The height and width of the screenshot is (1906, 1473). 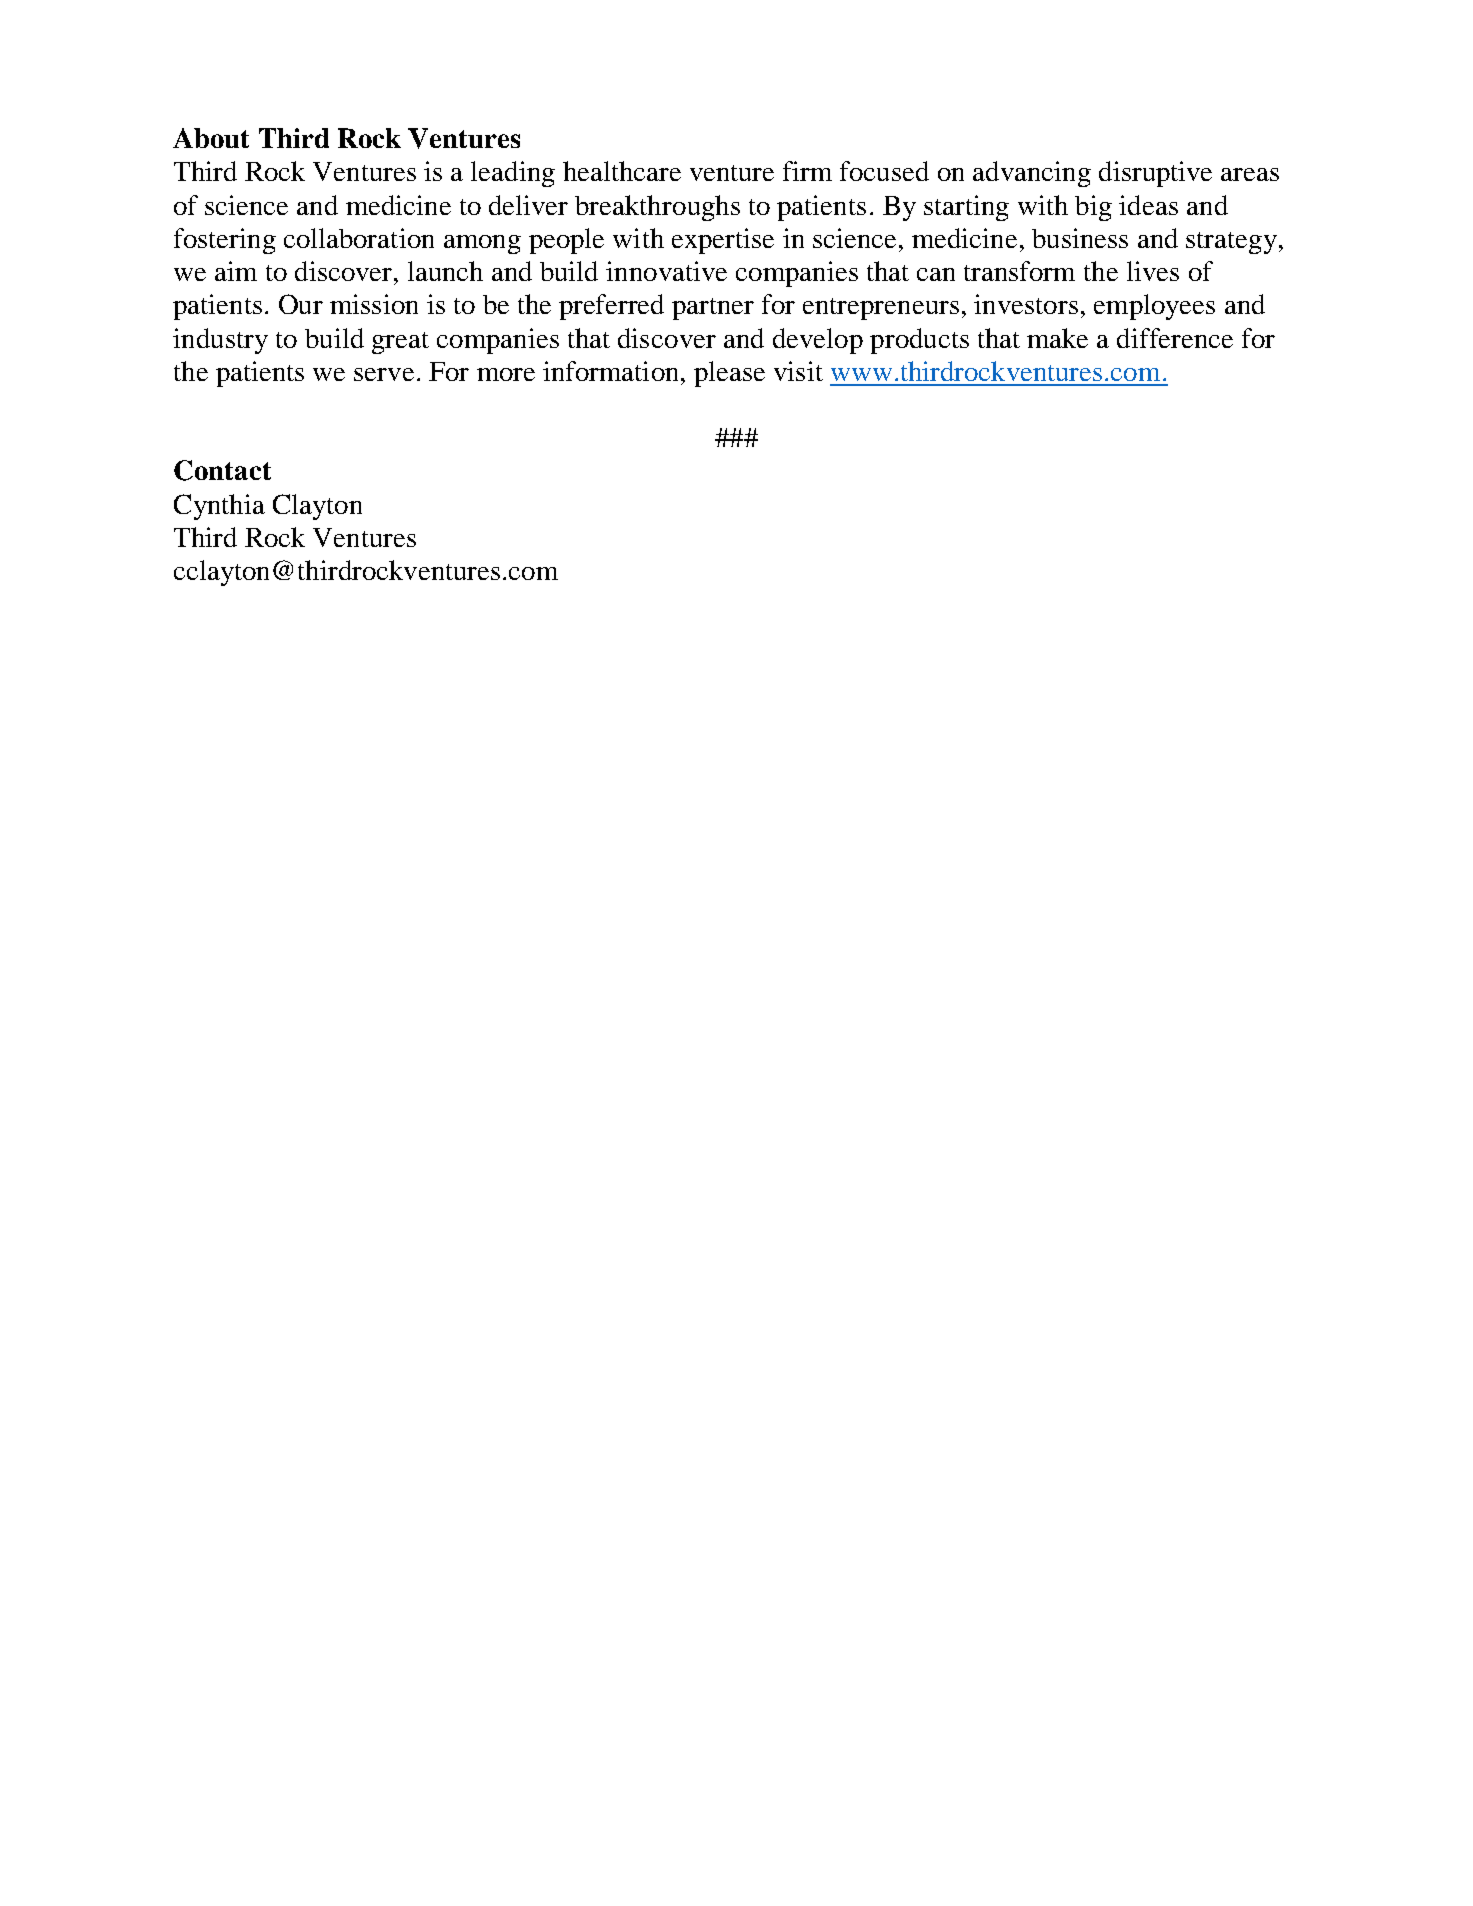 I want to click on firm, so click(x=807, y=171).
